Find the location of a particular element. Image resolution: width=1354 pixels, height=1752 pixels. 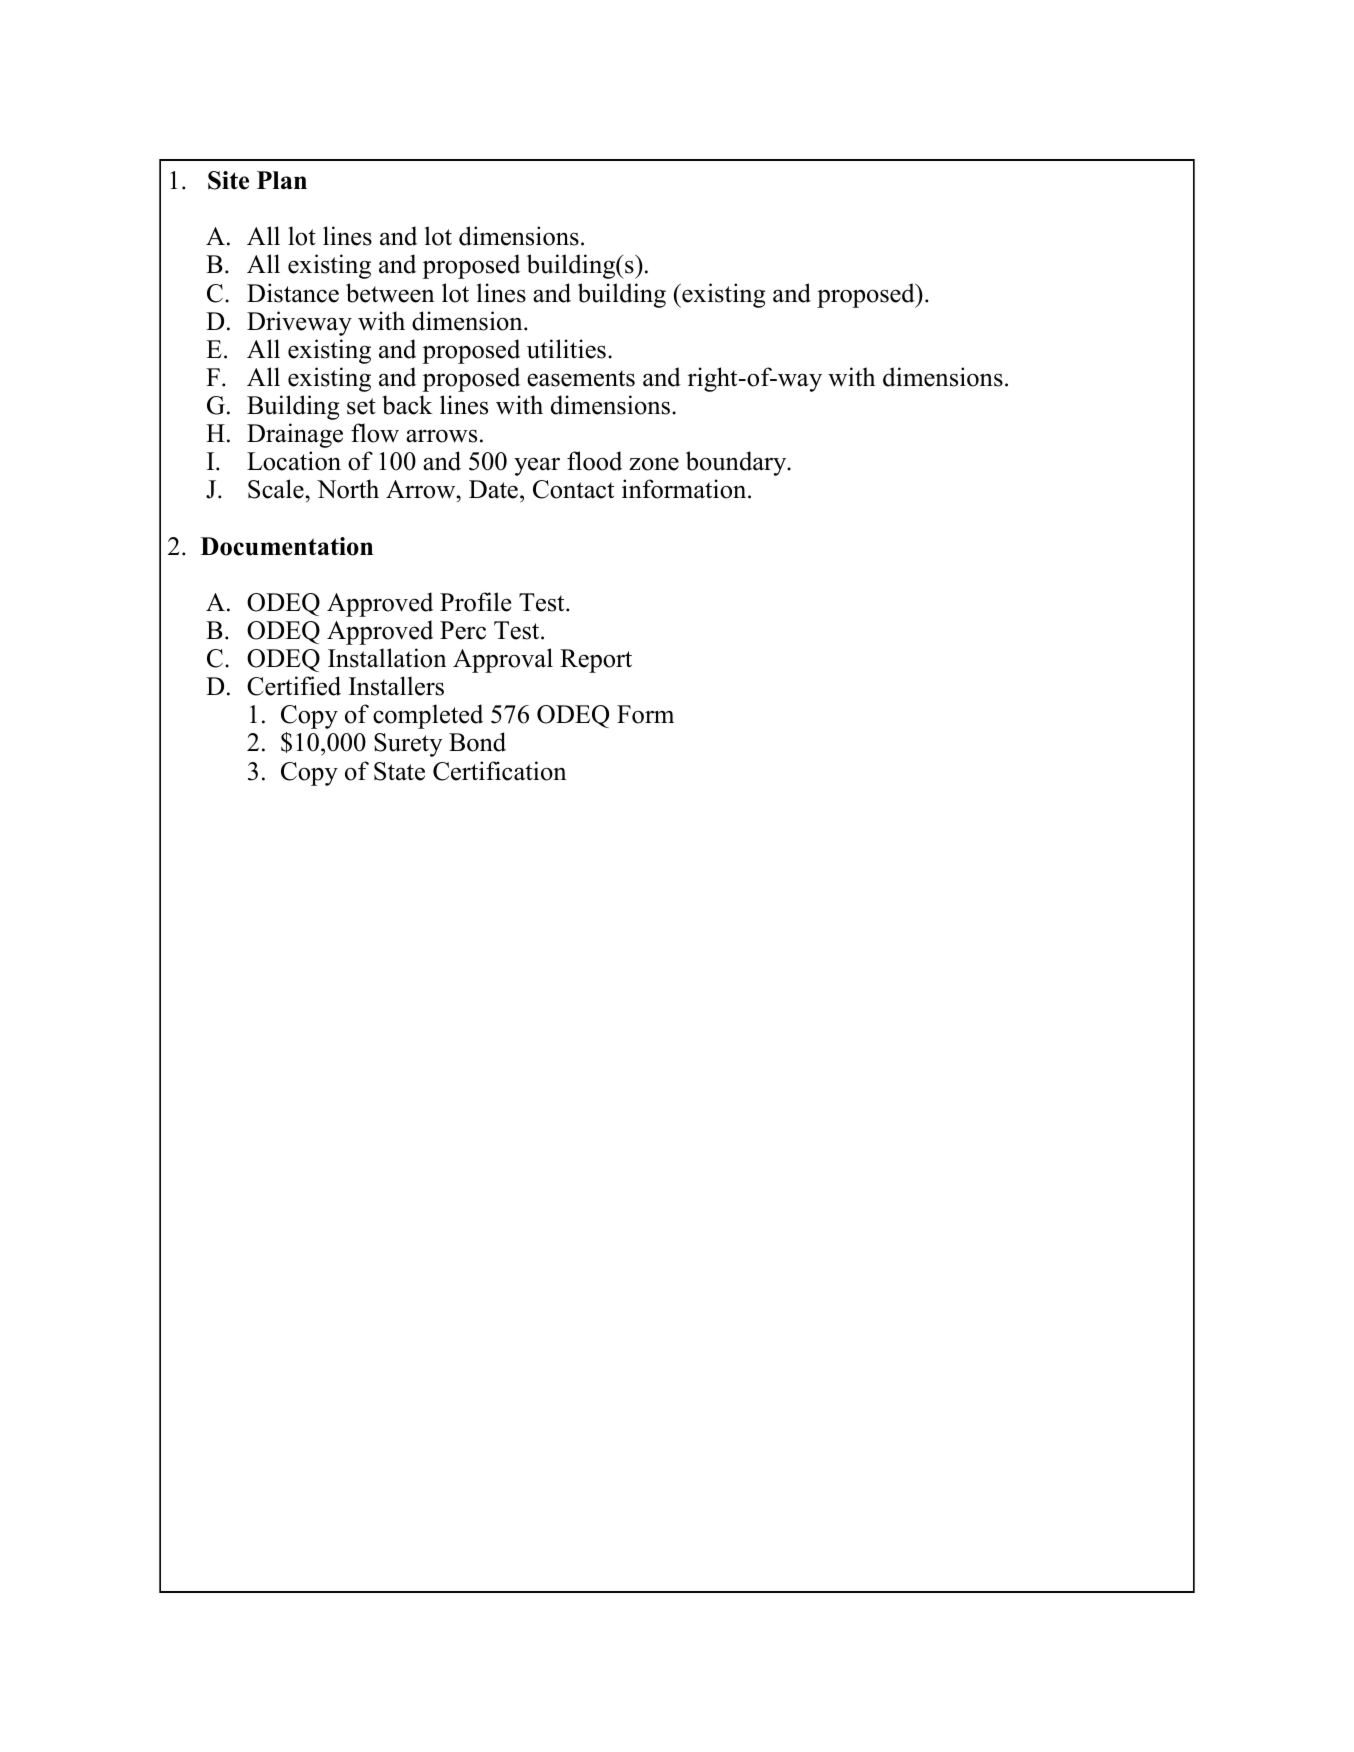

Plan is located at coordinates (282, 180).
